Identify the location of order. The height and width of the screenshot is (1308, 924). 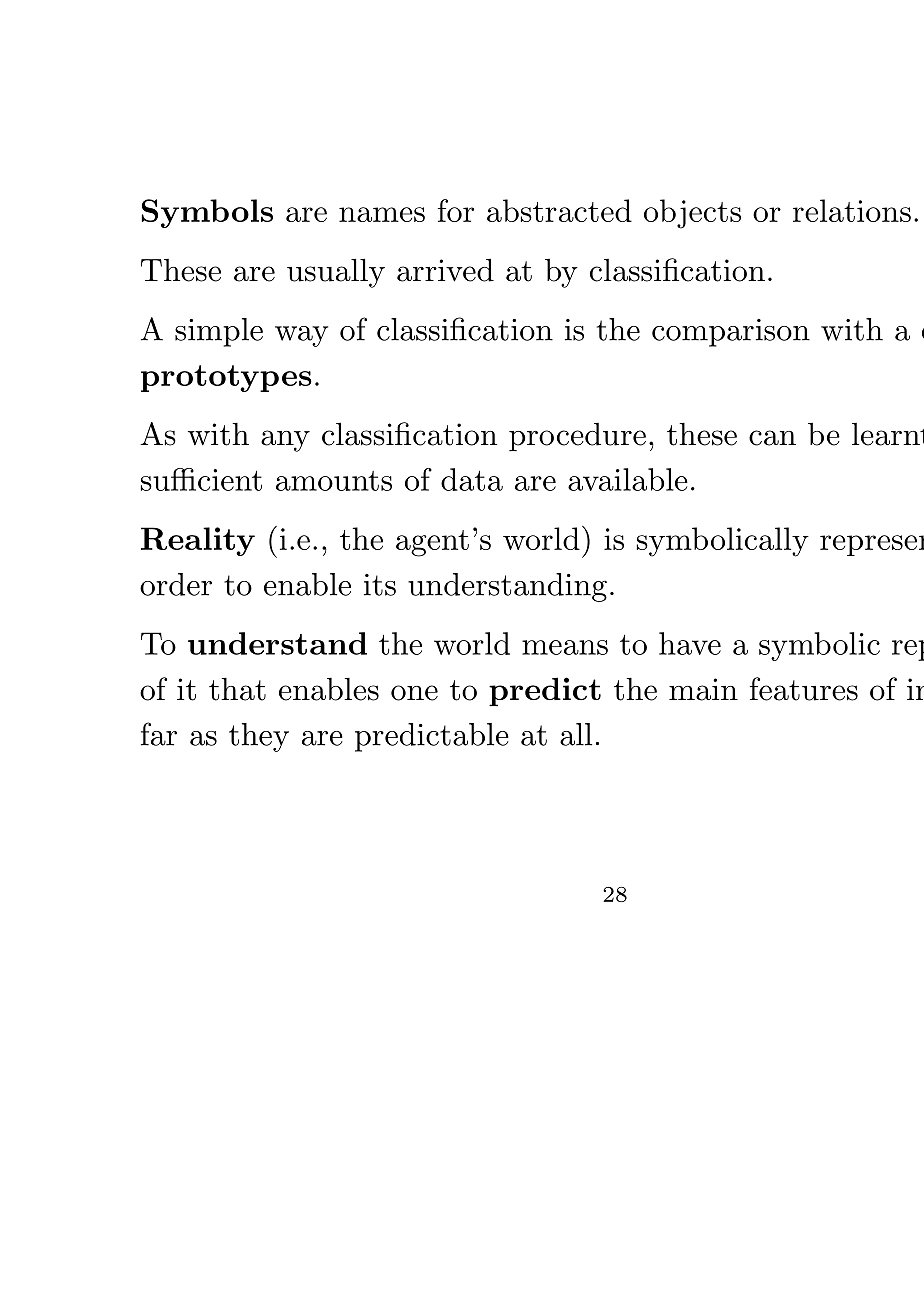
(176, 584).
